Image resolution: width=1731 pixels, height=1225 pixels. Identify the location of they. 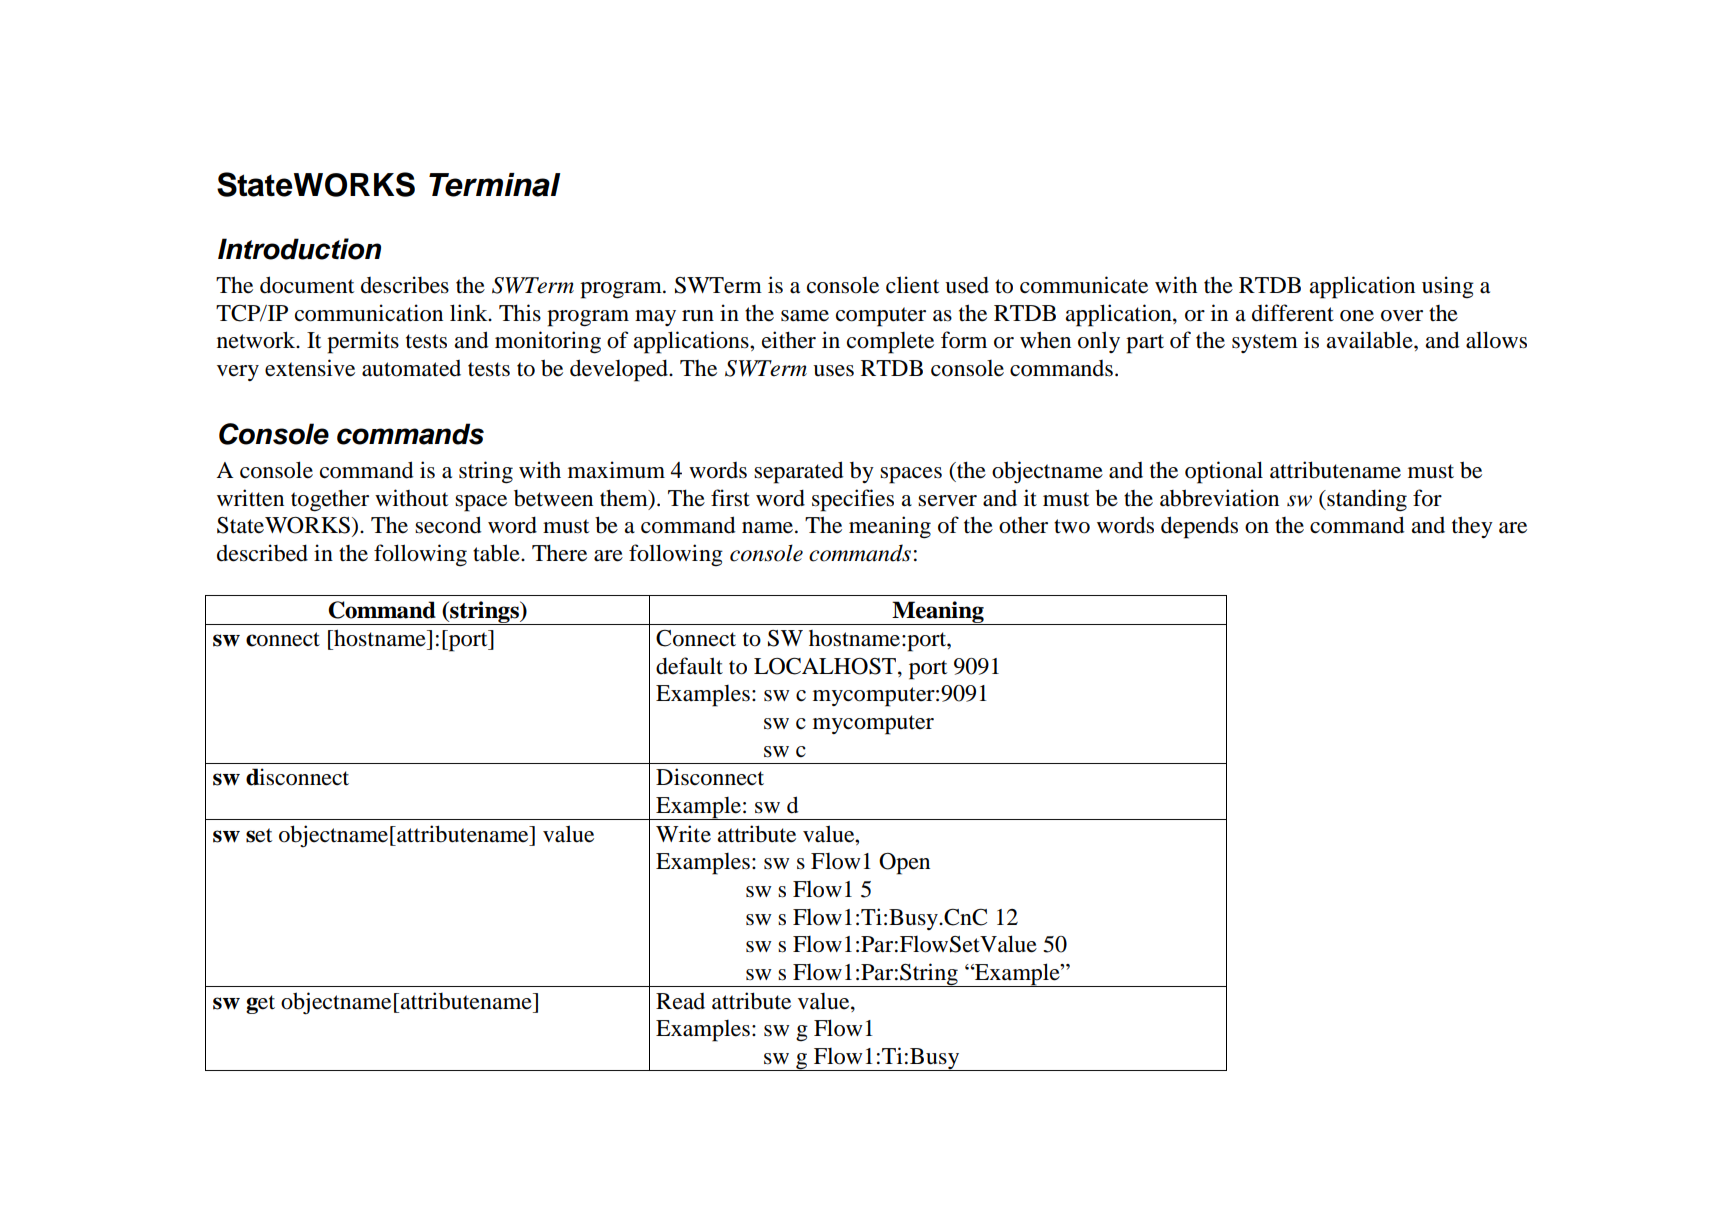
(1472, 527).
